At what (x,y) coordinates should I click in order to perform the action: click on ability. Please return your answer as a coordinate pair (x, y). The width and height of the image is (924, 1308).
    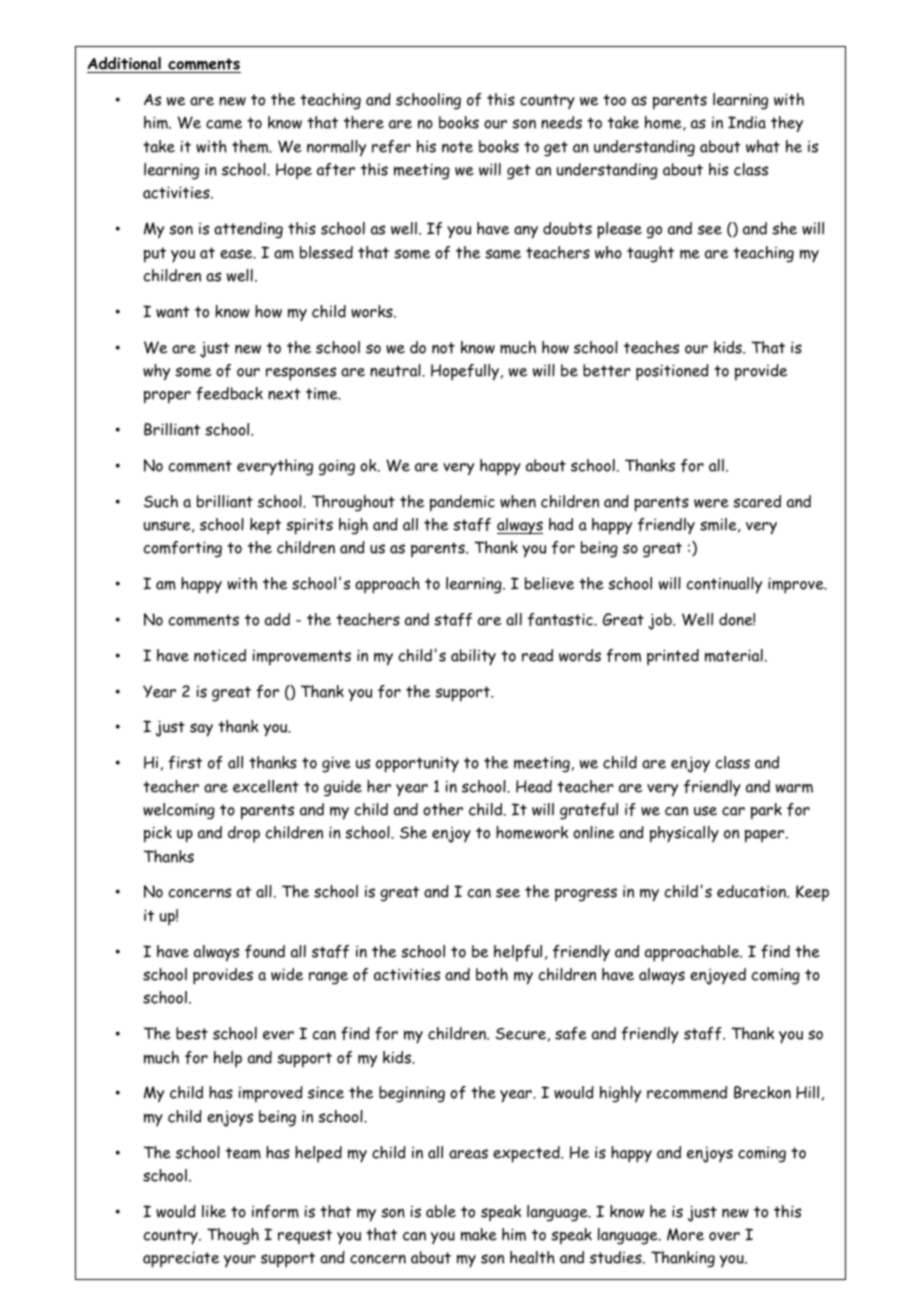
    Looking at the image, I should click on (473, 657).
